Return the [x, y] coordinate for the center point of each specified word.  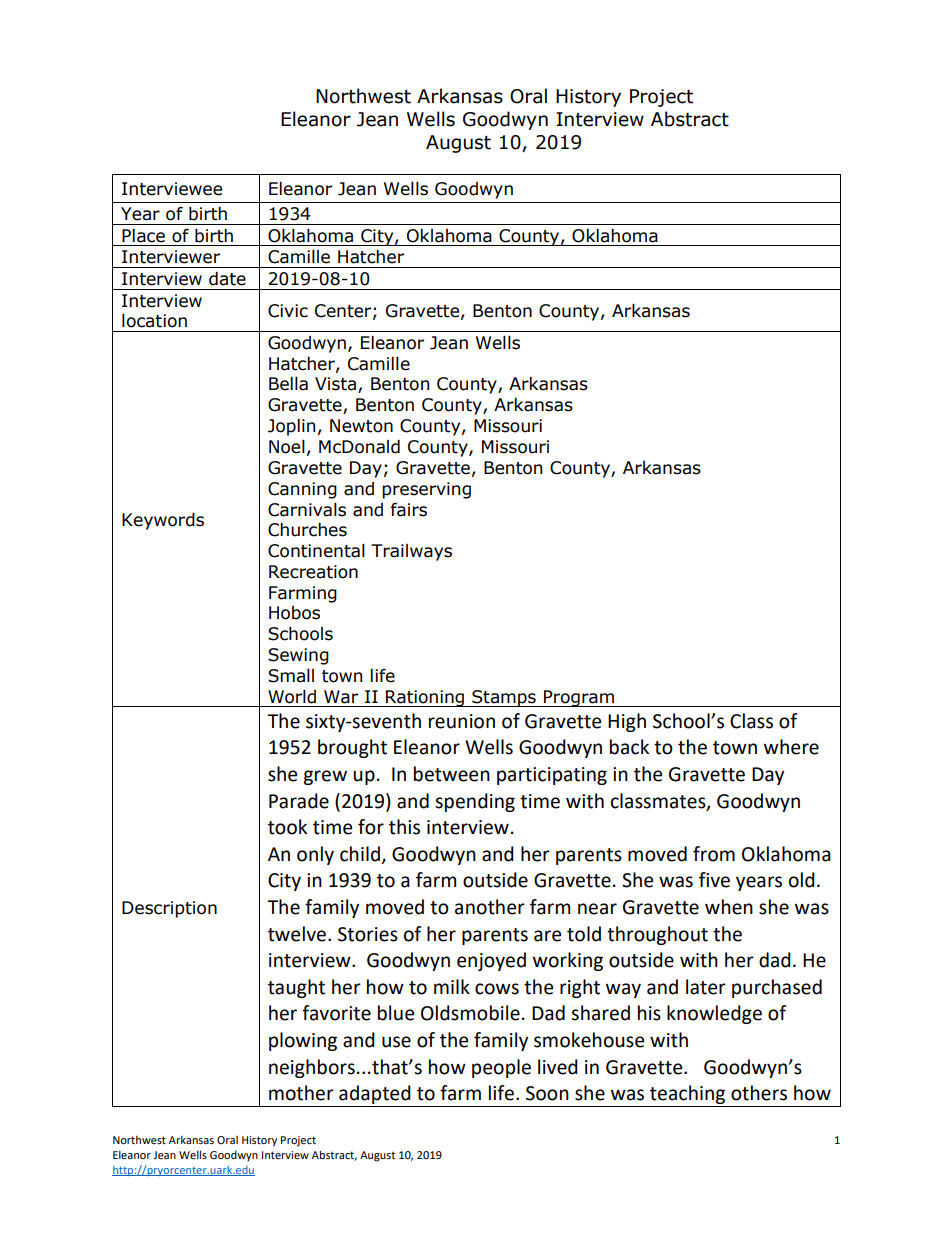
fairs [408, 510]
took [287, 827]
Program [579, 698]
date [227, 279]
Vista [337, 385]
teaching [688, 1096]
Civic [288, 311]
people [501, 1068]
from [714, 854]
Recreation [313, 572]
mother [301, 1093]
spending [475, 802]
